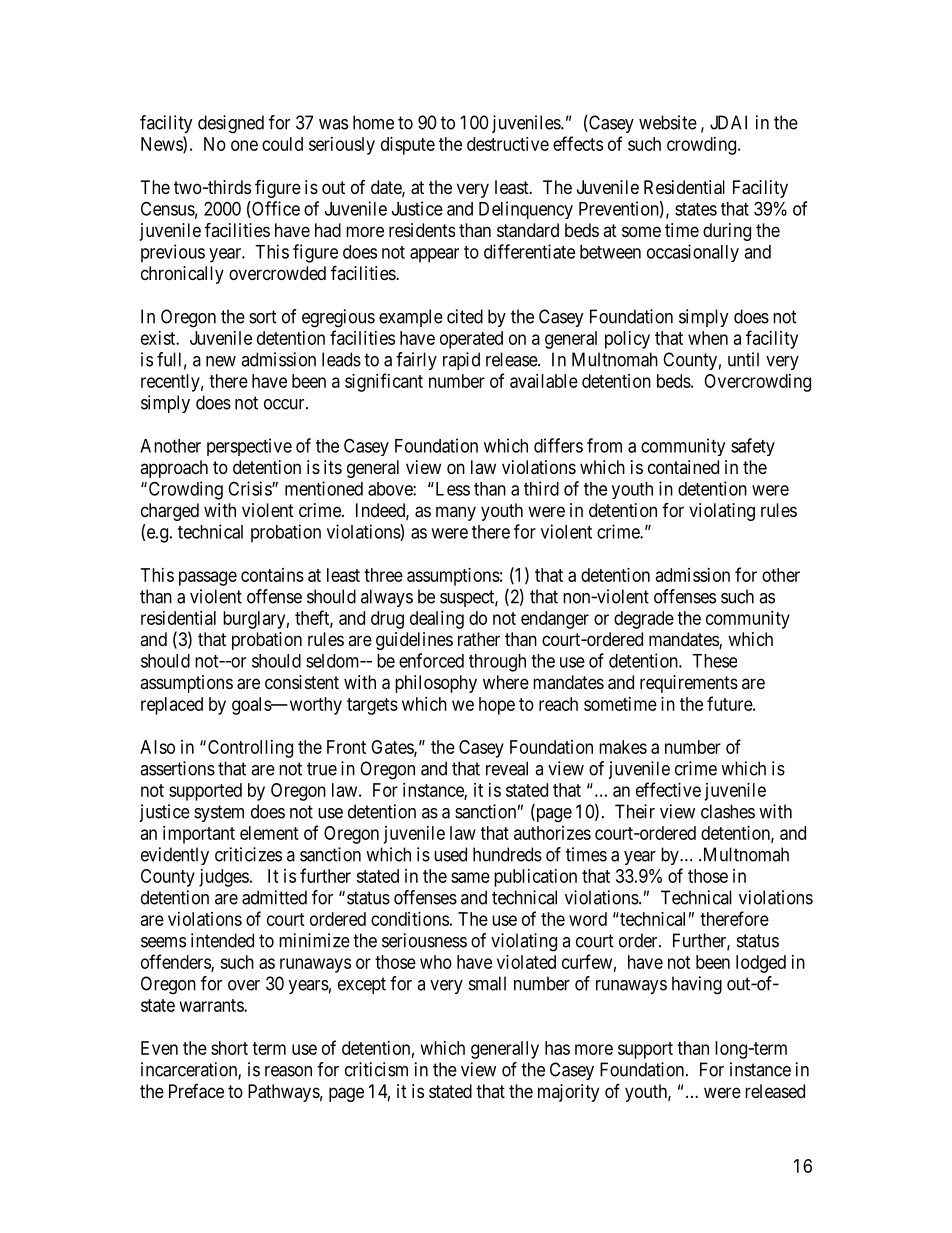 This screenshot has width=952, height=1233. Describe the element at coordinates (172, 706) in the screenshot. I see `replaced` at that location.
